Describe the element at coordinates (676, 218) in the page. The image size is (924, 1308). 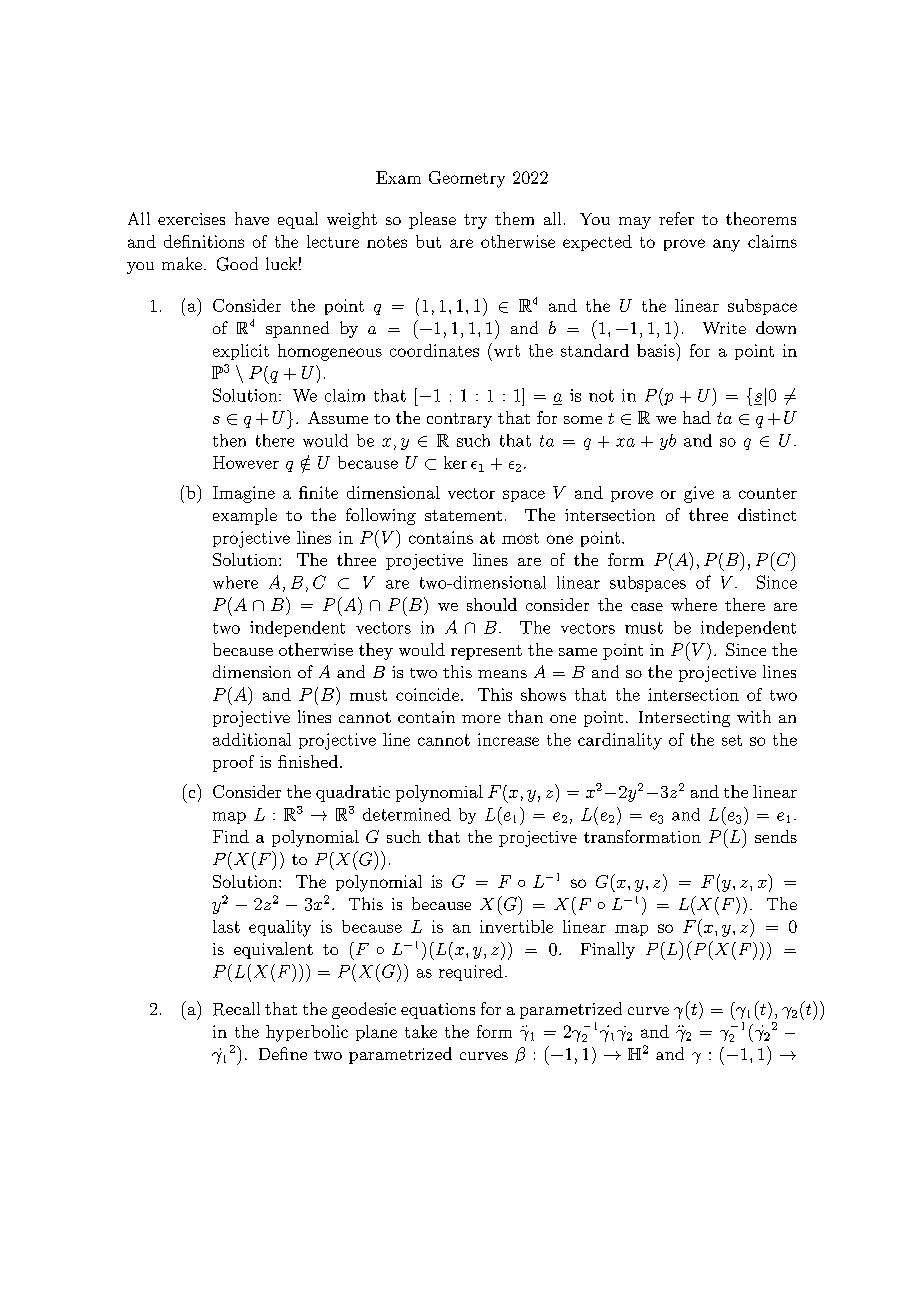
I see `refer` at that location.
